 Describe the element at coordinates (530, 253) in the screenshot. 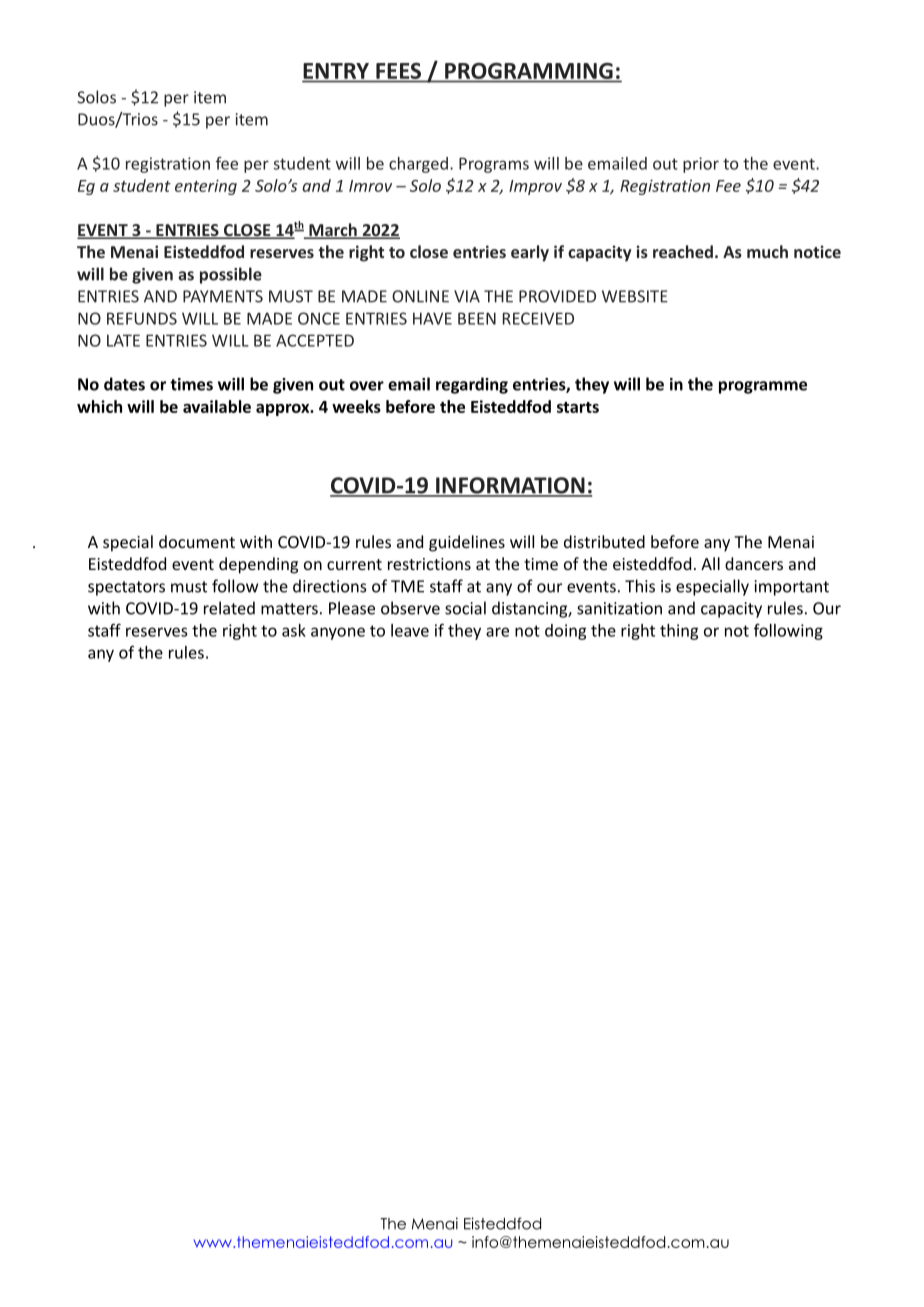

I see `early` at that location.
